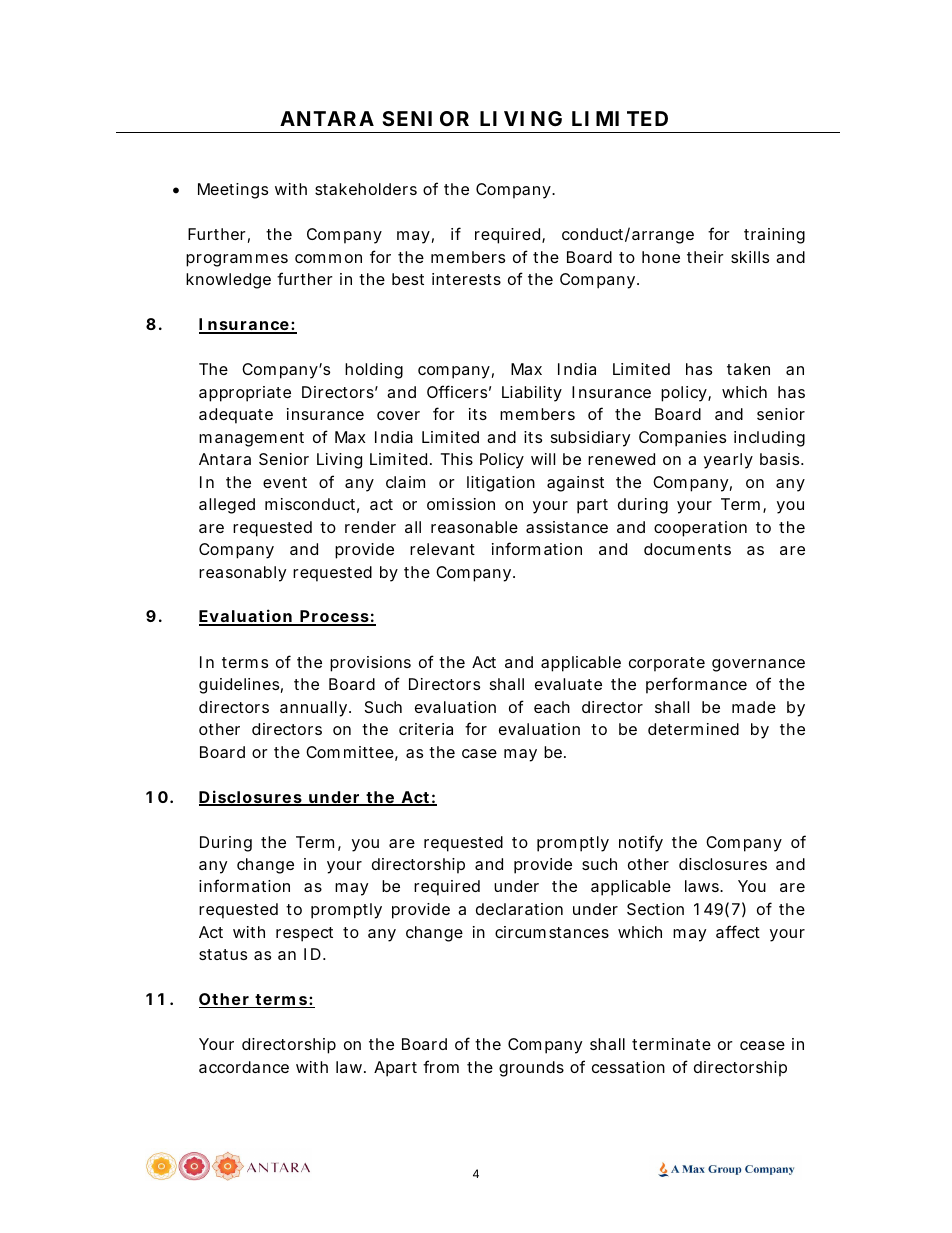 The image size is (952, 1233). Describe the element at coordinates (703, 886) in the screenshot. I see `laws` at that location.
